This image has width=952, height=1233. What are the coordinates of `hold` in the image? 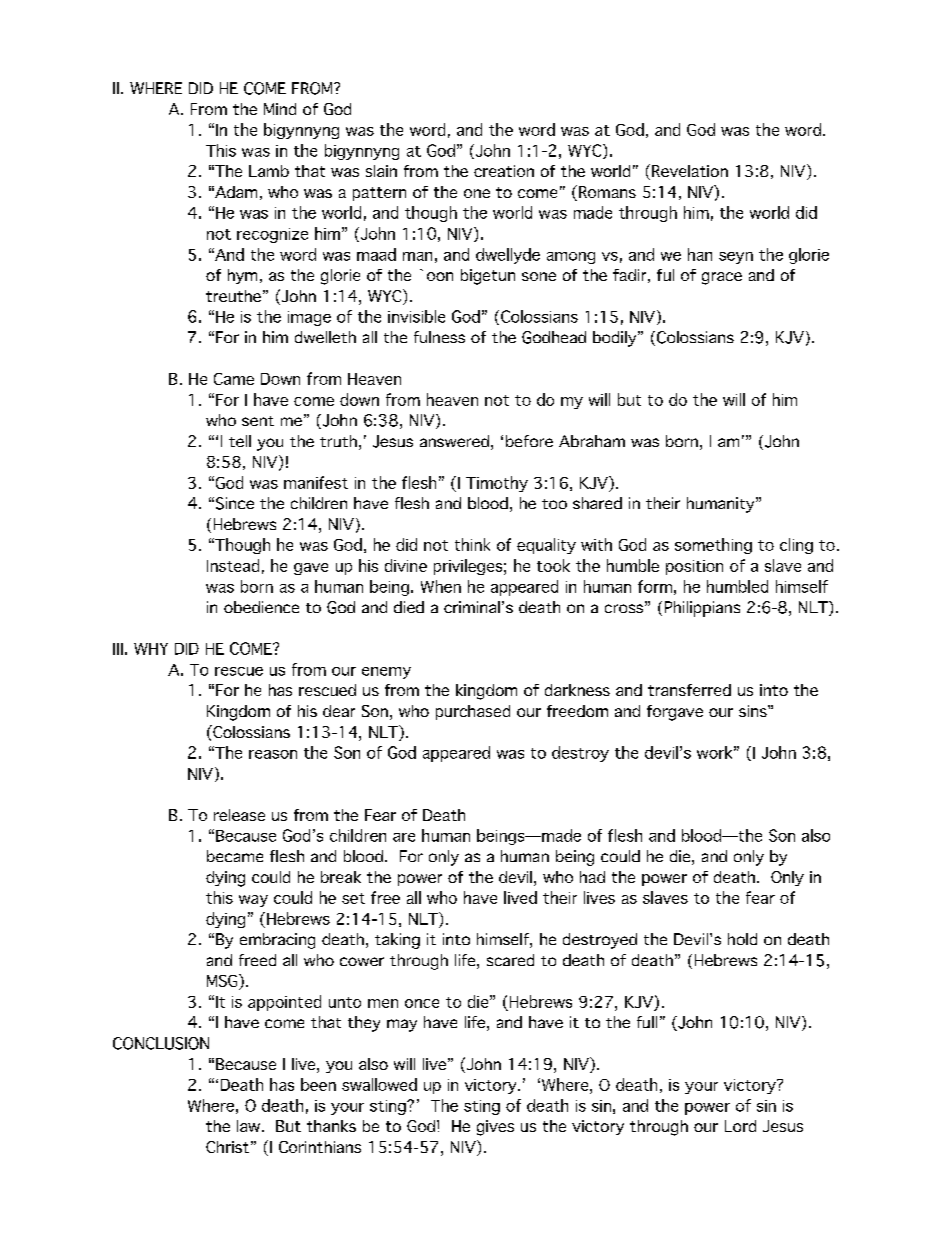 It's located at (742, 939).
